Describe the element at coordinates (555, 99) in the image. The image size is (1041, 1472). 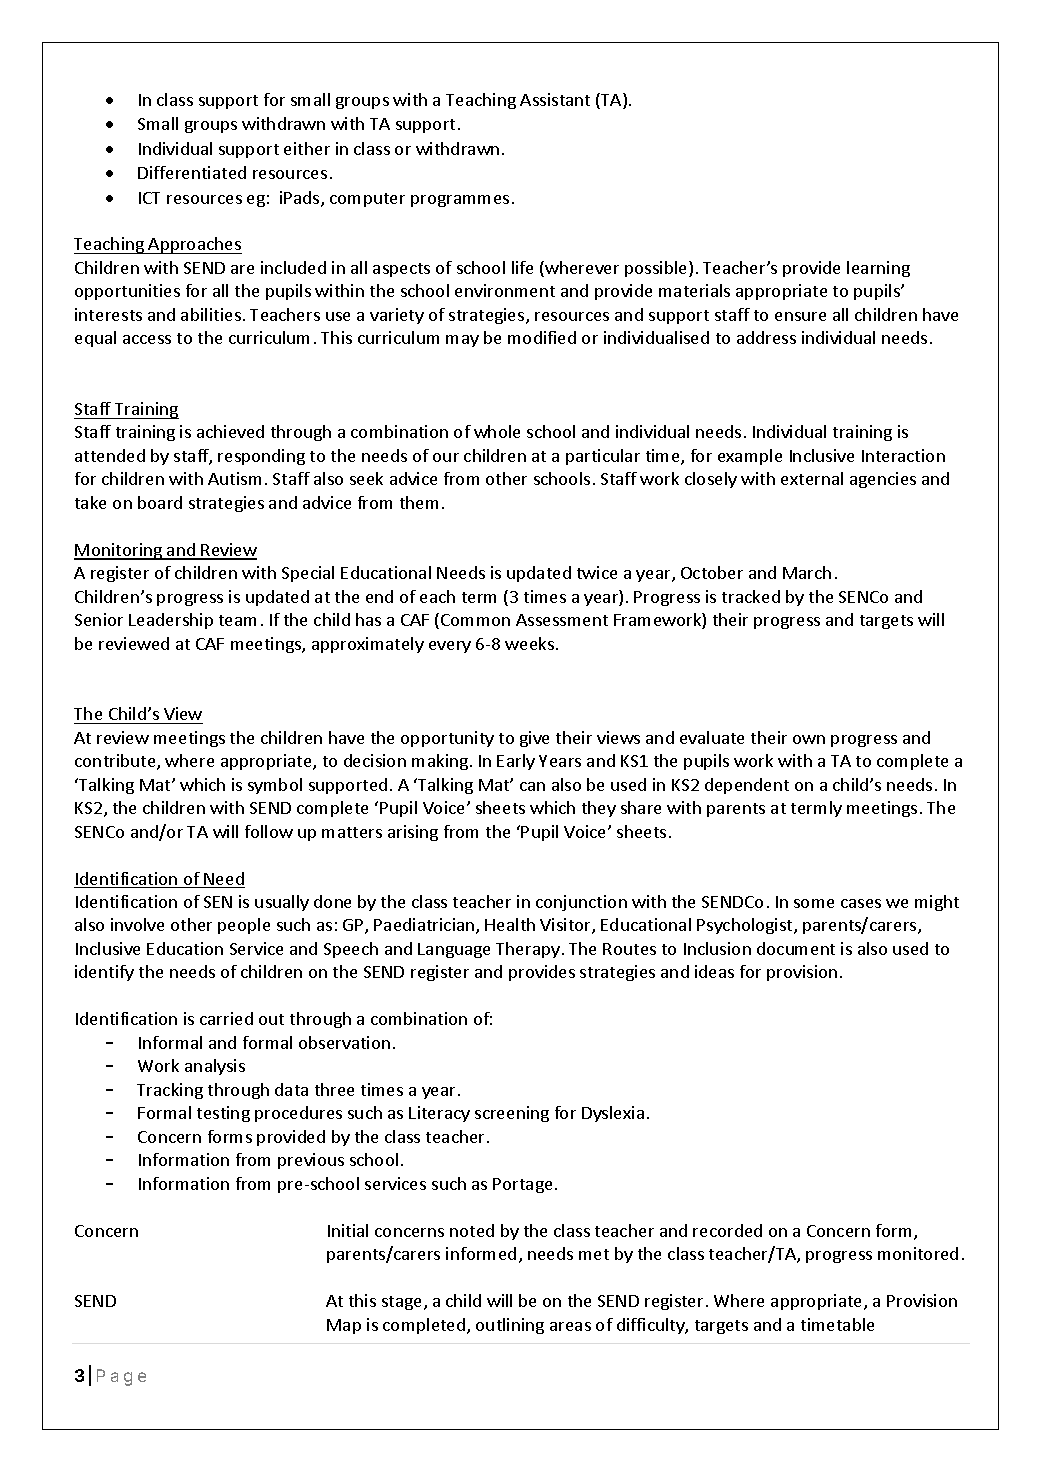
I see `Assistant` at that location.
